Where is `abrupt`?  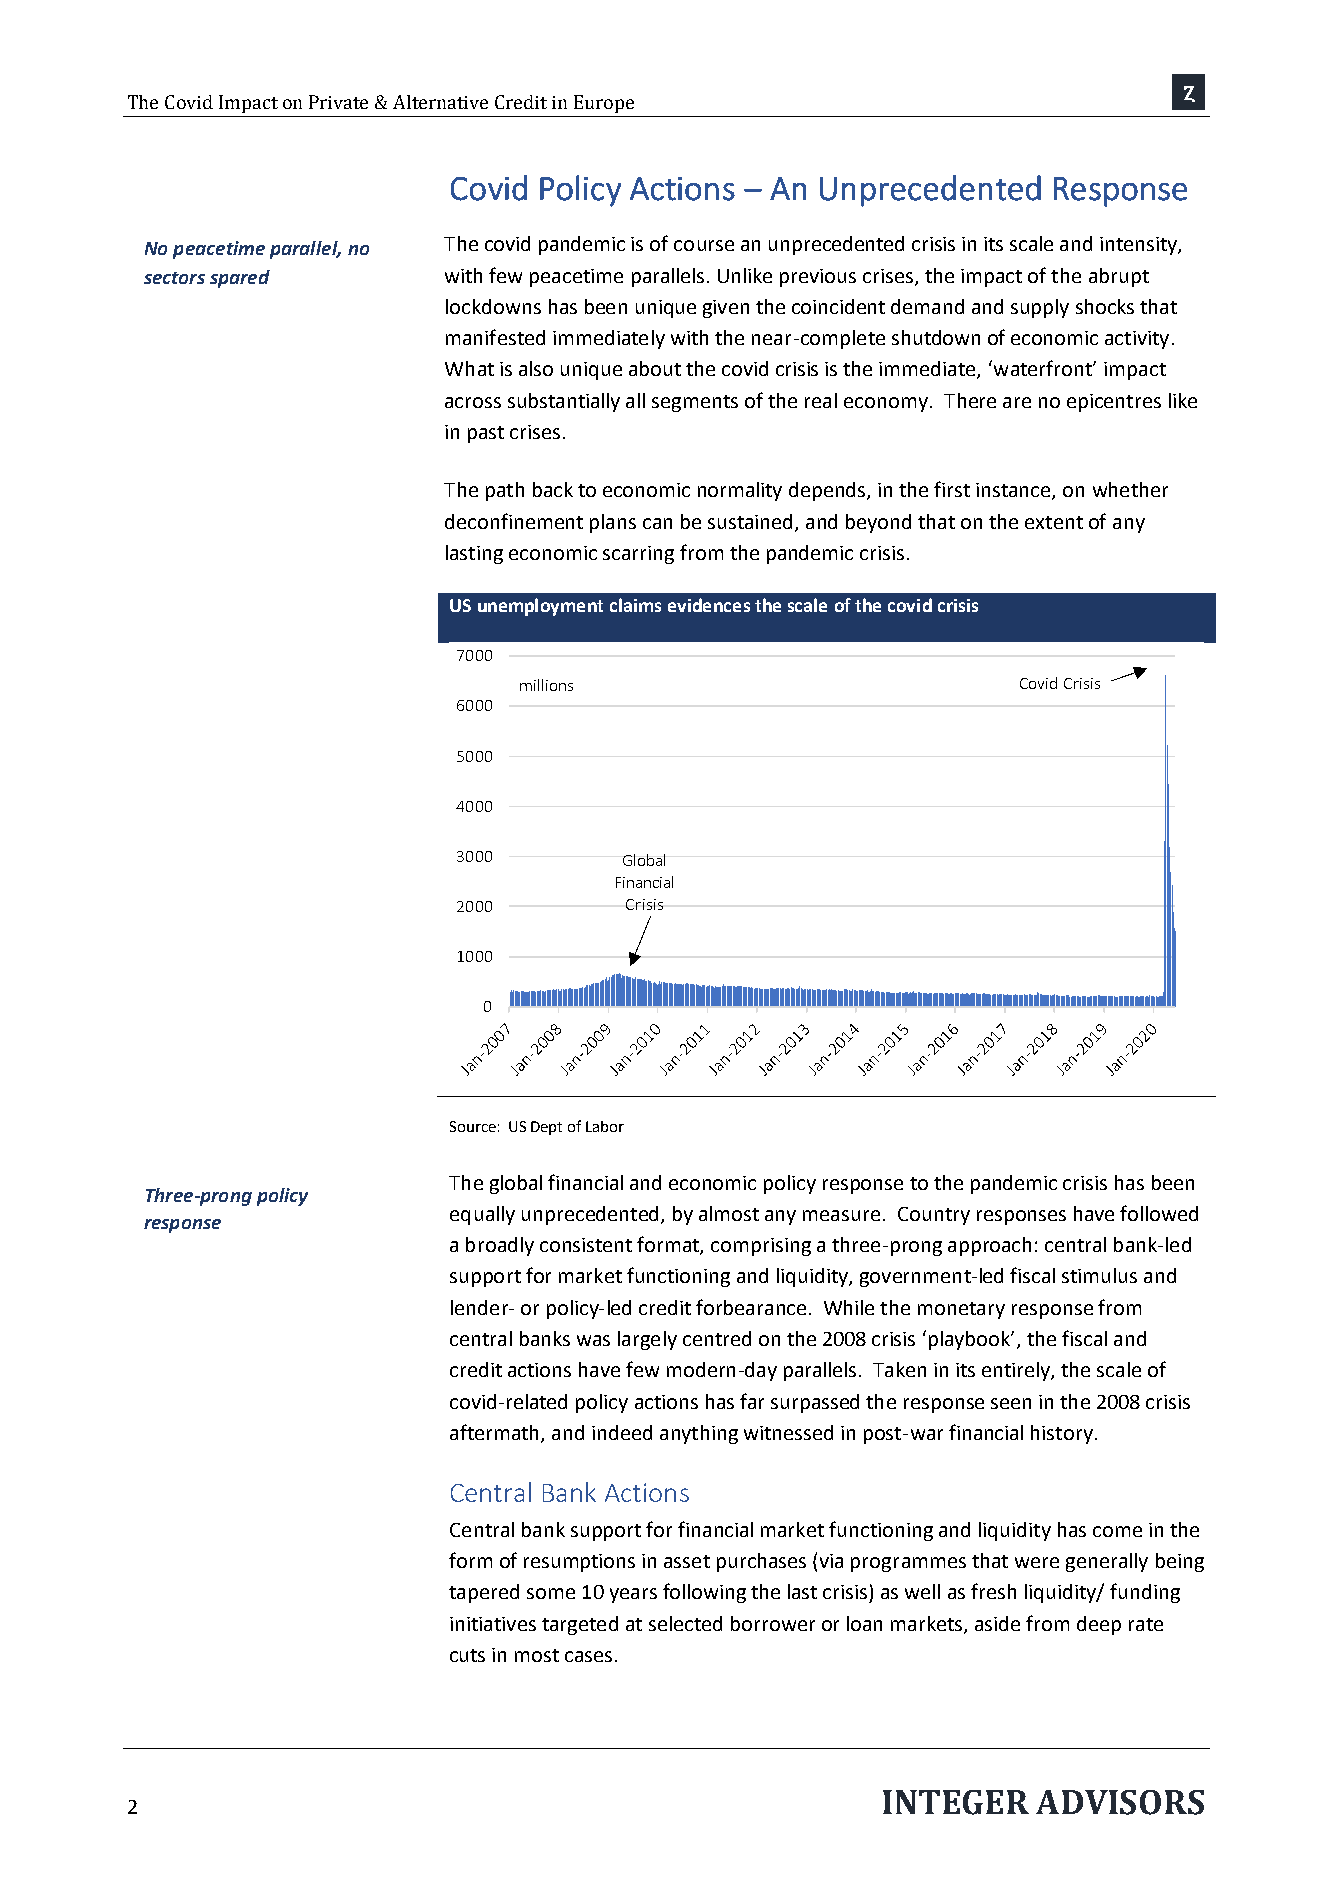
abrupt is located at coordinates (1119, 277).
